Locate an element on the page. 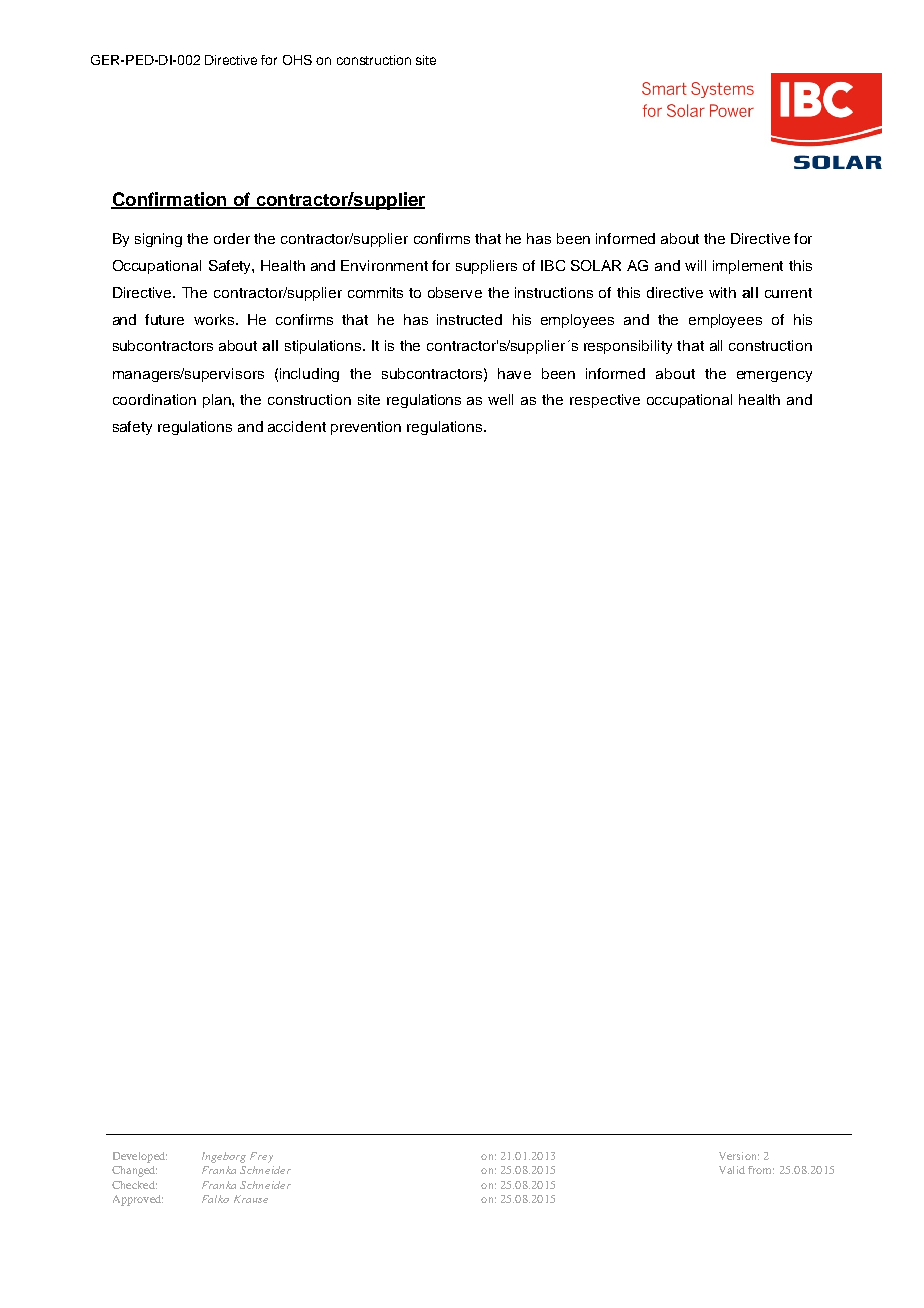 The height and width of the image is (1308, 924). Krause is located at coordinates (251, 1199).
